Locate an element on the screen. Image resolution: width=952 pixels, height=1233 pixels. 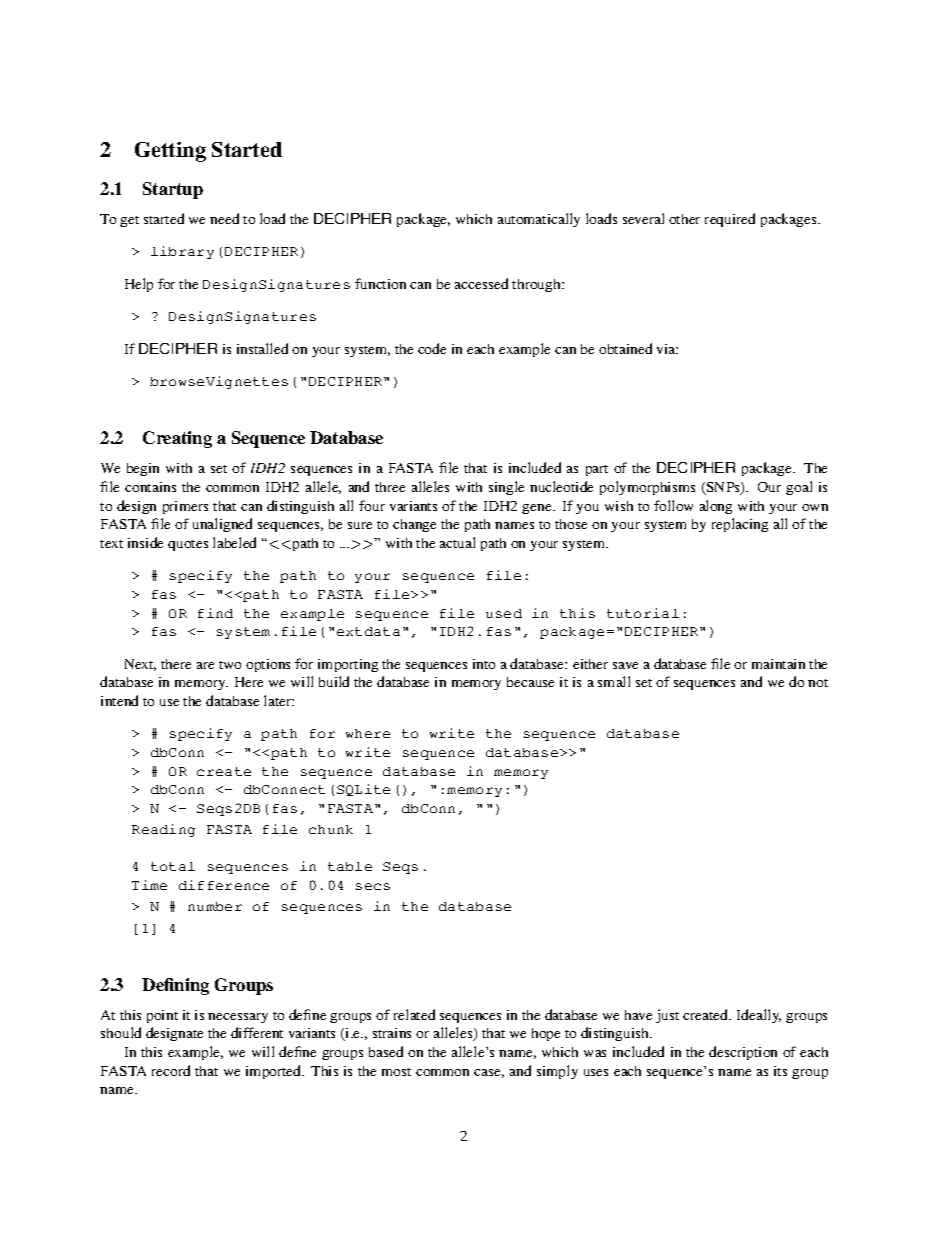
code is located at coordinates (432, 348).
